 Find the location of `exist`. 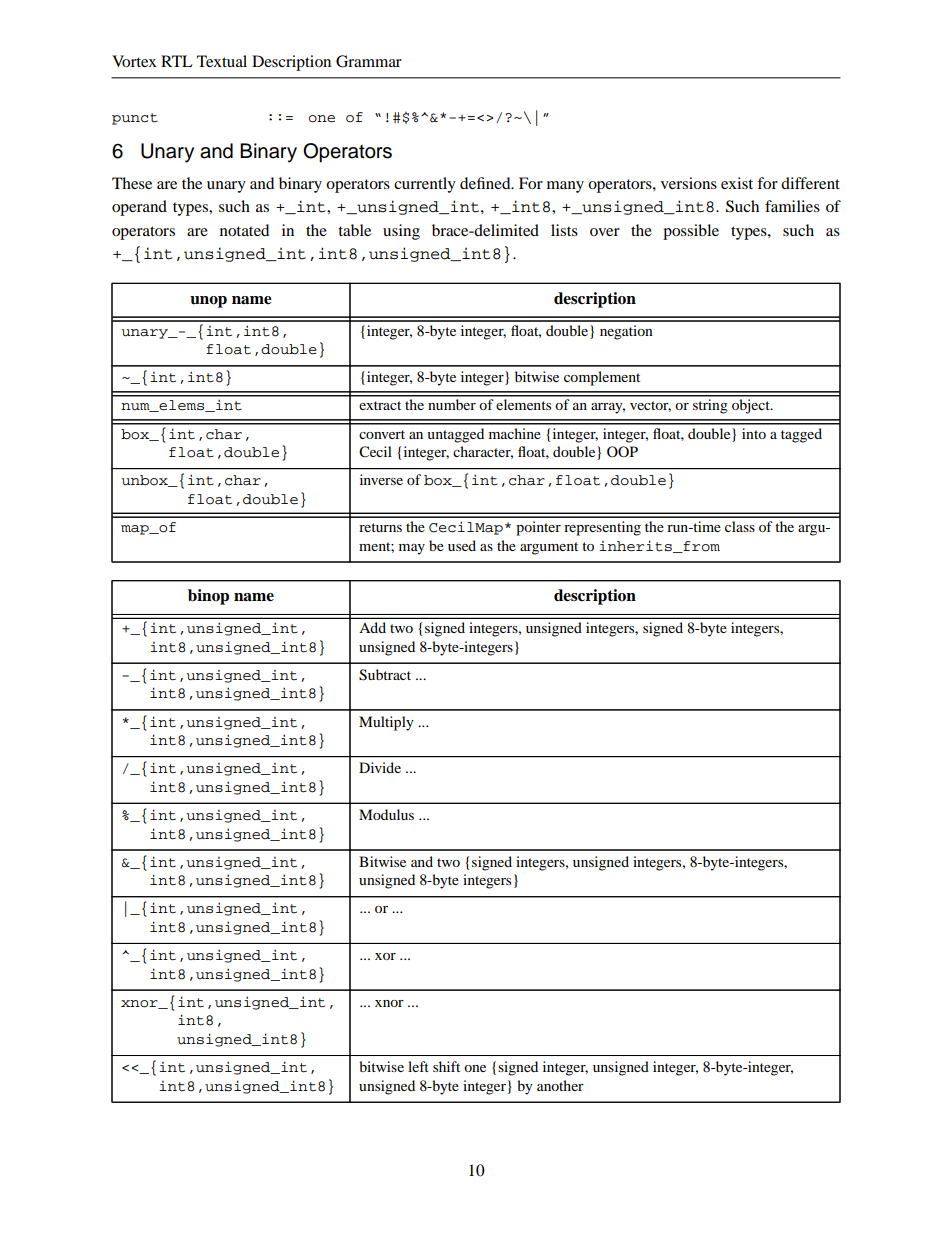

exist is located at coordinates (737, 183).
